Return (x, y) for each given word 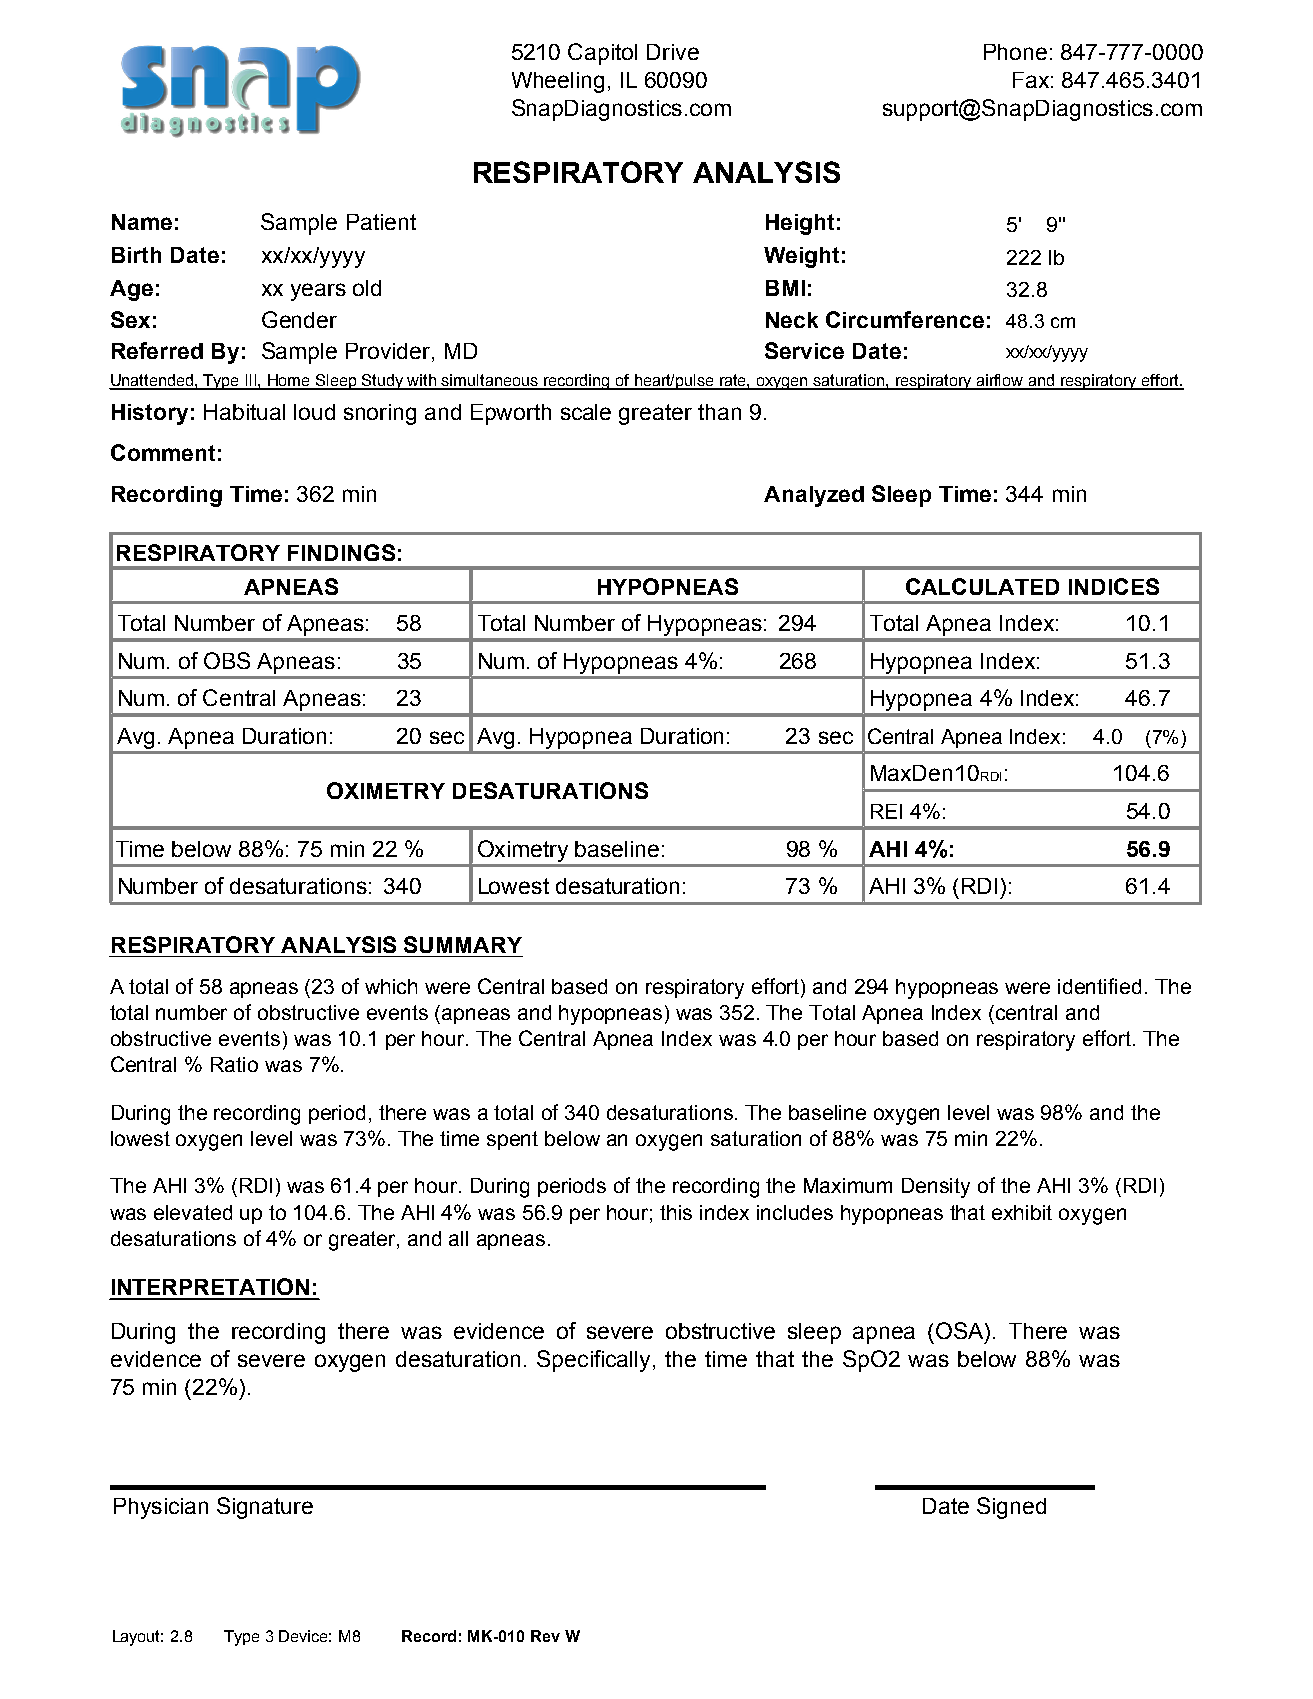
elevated (193, 1212)
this (676, 1212)
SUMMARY (463, 944)
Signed (1011, 1508)
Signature (265, 1508)
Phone (1015, 52)
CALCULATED (982, 586)
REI (886, 811)
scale (586, 412)
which (391, 986)
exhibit (1022, 1212)
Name (142, 222)
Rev (545, 1636)
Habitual (244, 412)
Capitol (602, 54)
